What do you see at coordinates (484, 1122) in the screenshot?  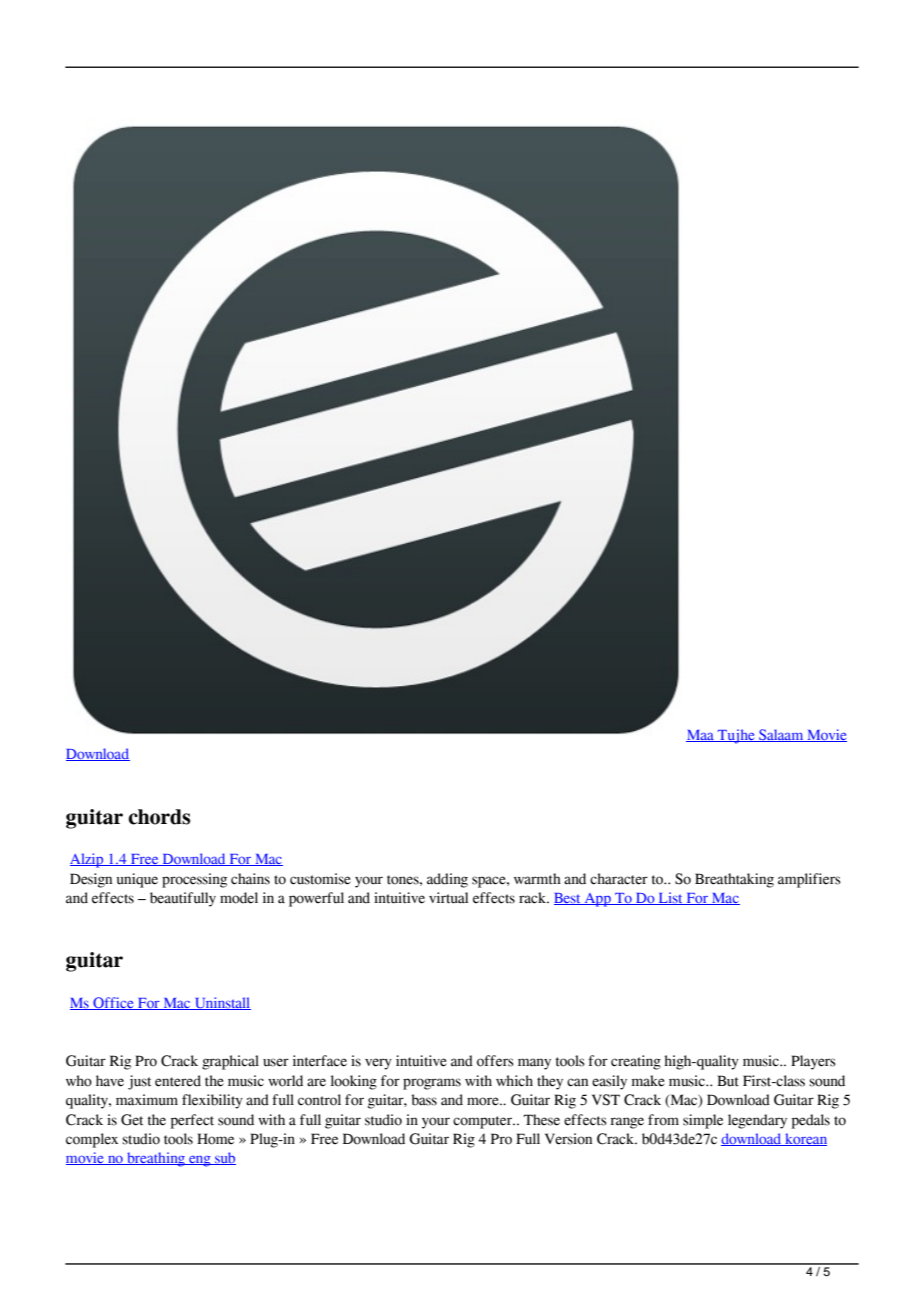 I see `computer` at bounding box center [484, 1122].
